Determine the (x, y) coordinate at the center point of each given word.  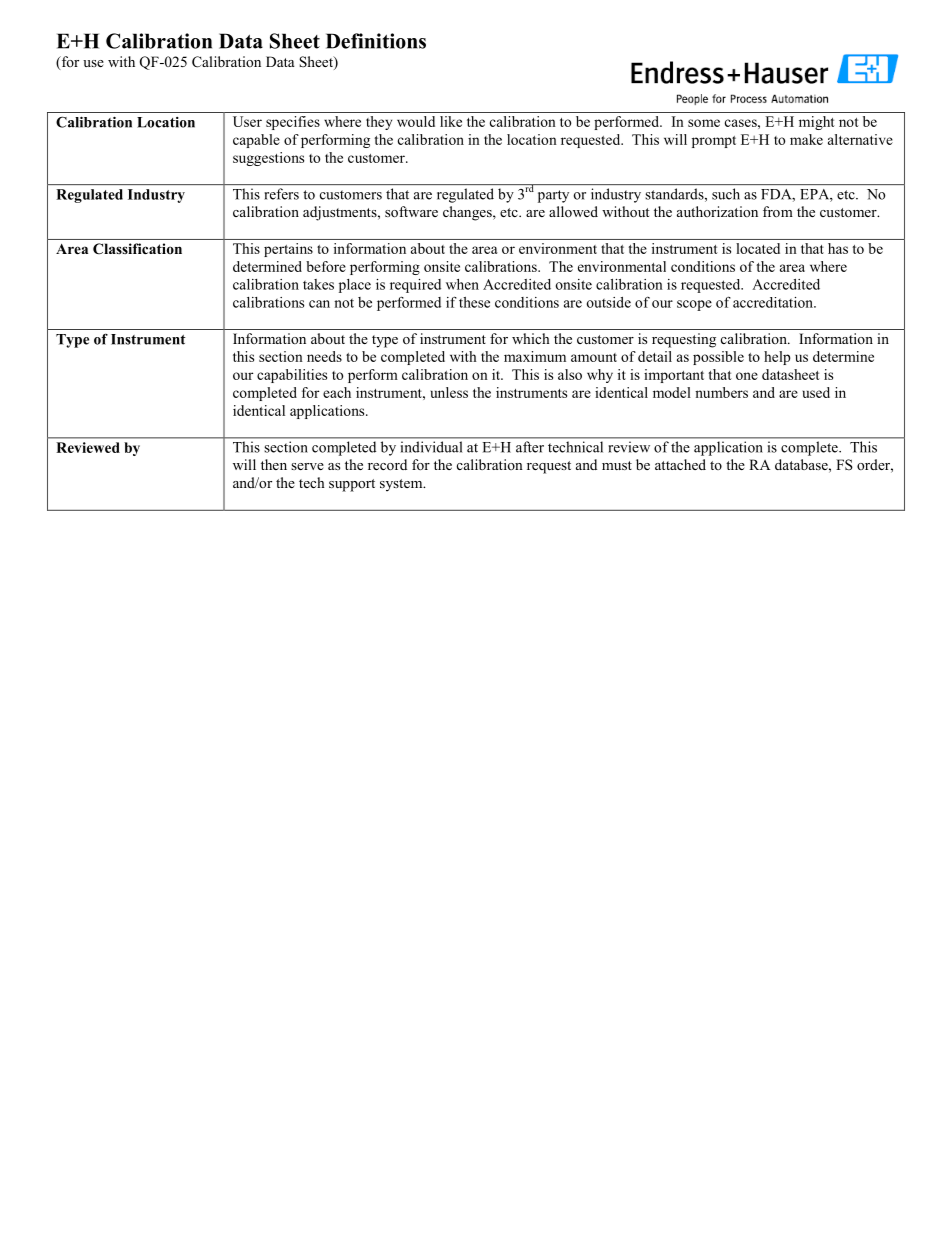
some (704, 123)
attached (680, 464)
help (777, 358)
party (553, 196)
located (758, 248)
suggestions (268, 159)
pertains (288, 250)
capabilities (292, 376)
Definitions (376, 41)
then (274, 464)
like (451, 121)
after (530, 447)
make (806, 139)
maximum (535, 356)
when (462, 284)
